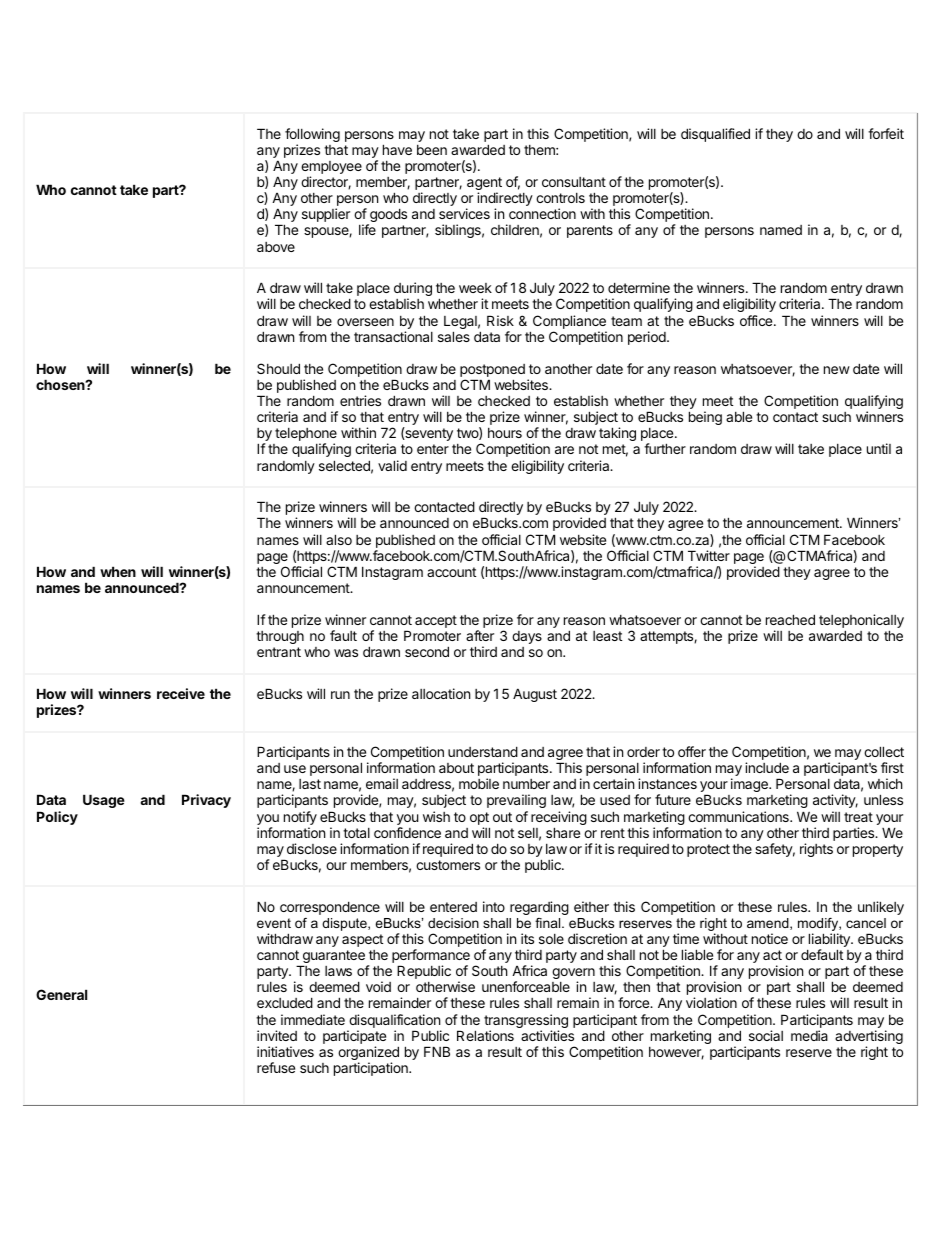 This screenshot has width=952, height=1233. What do you see at coordinates (278, 368) in the screenshot?
I see `Should` at bounding box center [278, 368].
